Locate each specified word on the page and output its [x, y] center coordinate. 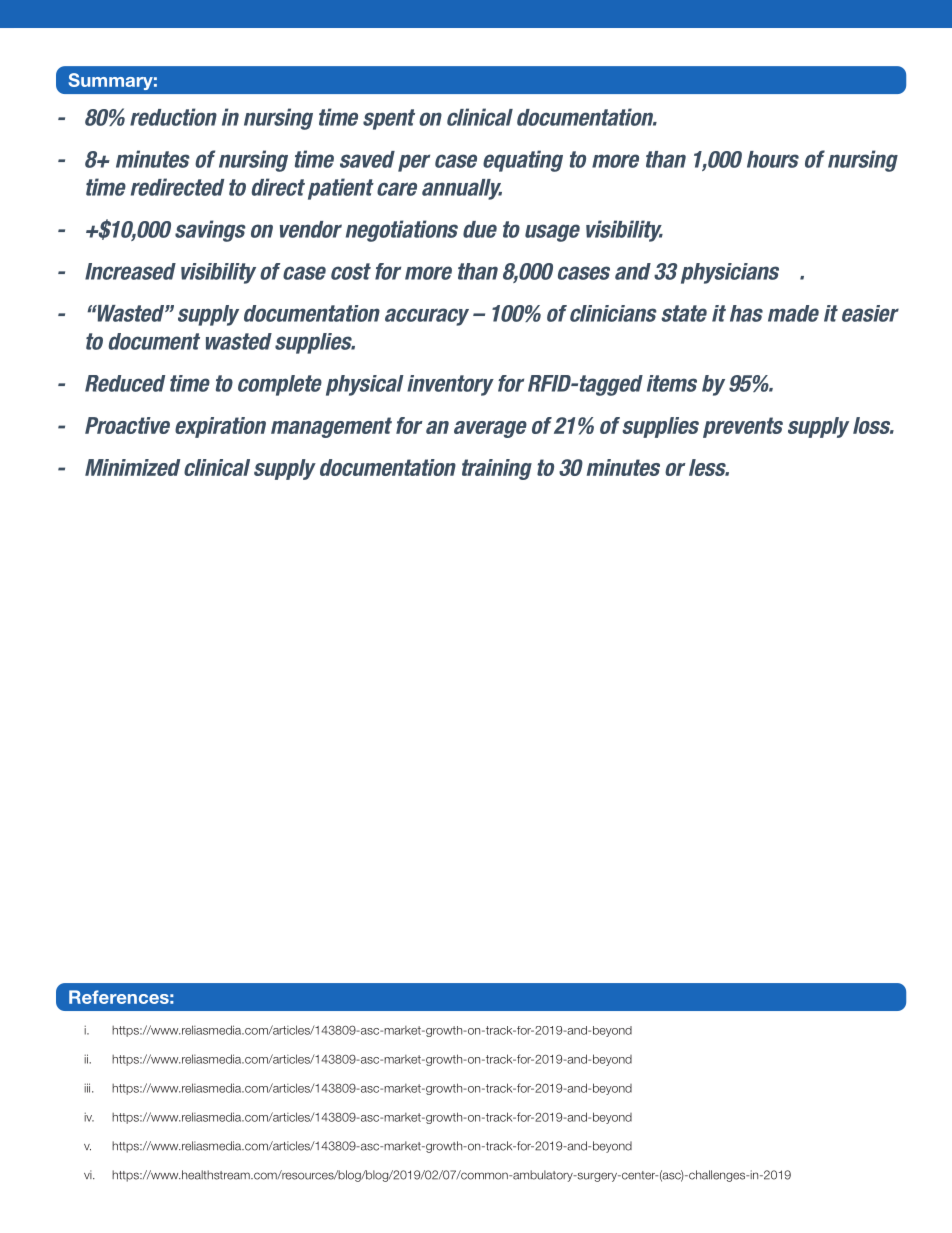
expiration [220, 427]
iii [88, 1088]
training [497, 469]
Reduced [125, 383]
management [331, 427]
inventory [450, 385]
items [672, 383]
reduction [173, 117]
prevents [743, 427]
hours [773, 159]
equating [523, 161]
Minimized [132, 467]
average [490, 429]
